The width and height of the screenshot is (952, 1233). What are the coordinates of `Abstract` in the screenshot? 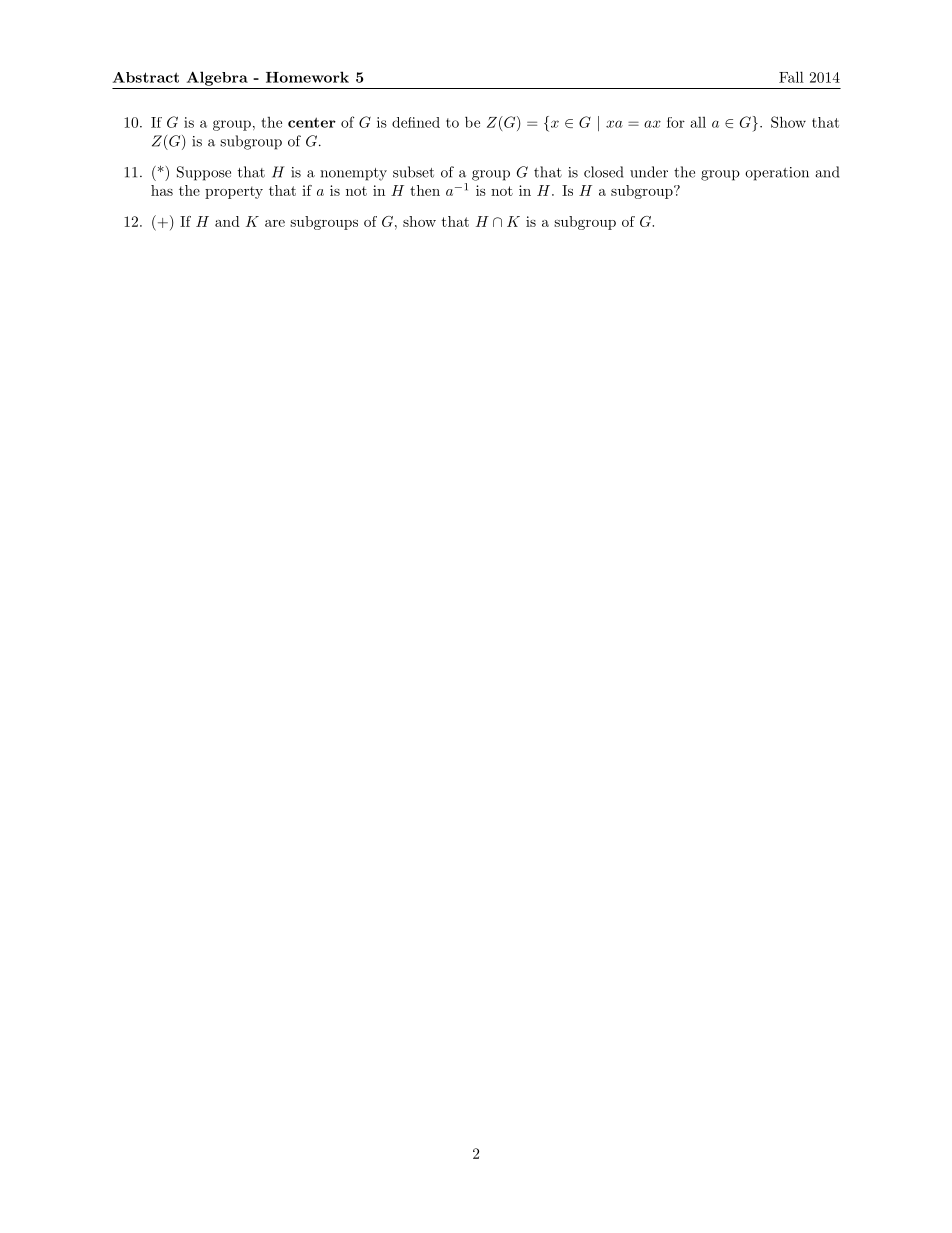 It's located at (146, 77).
